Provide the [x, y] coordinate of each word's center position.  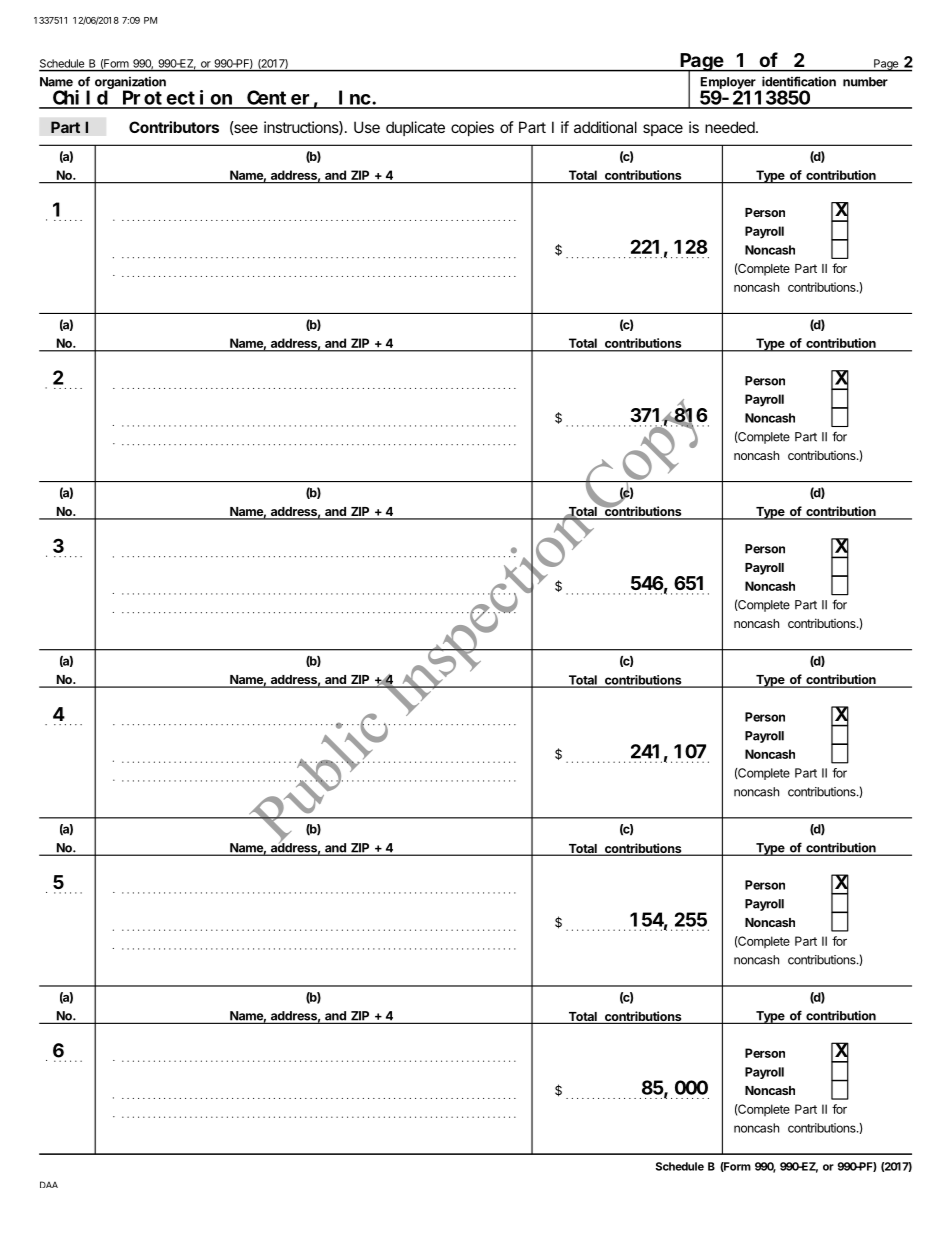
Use [367, 127]
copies [472, 128]
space [663, 130]
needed [731, 127]
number [865, 82]
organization [130, 84]
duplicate [415, 128]
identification [799, 81]
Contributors [174, 127]
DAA [49, 1184]
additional [605, 127]
